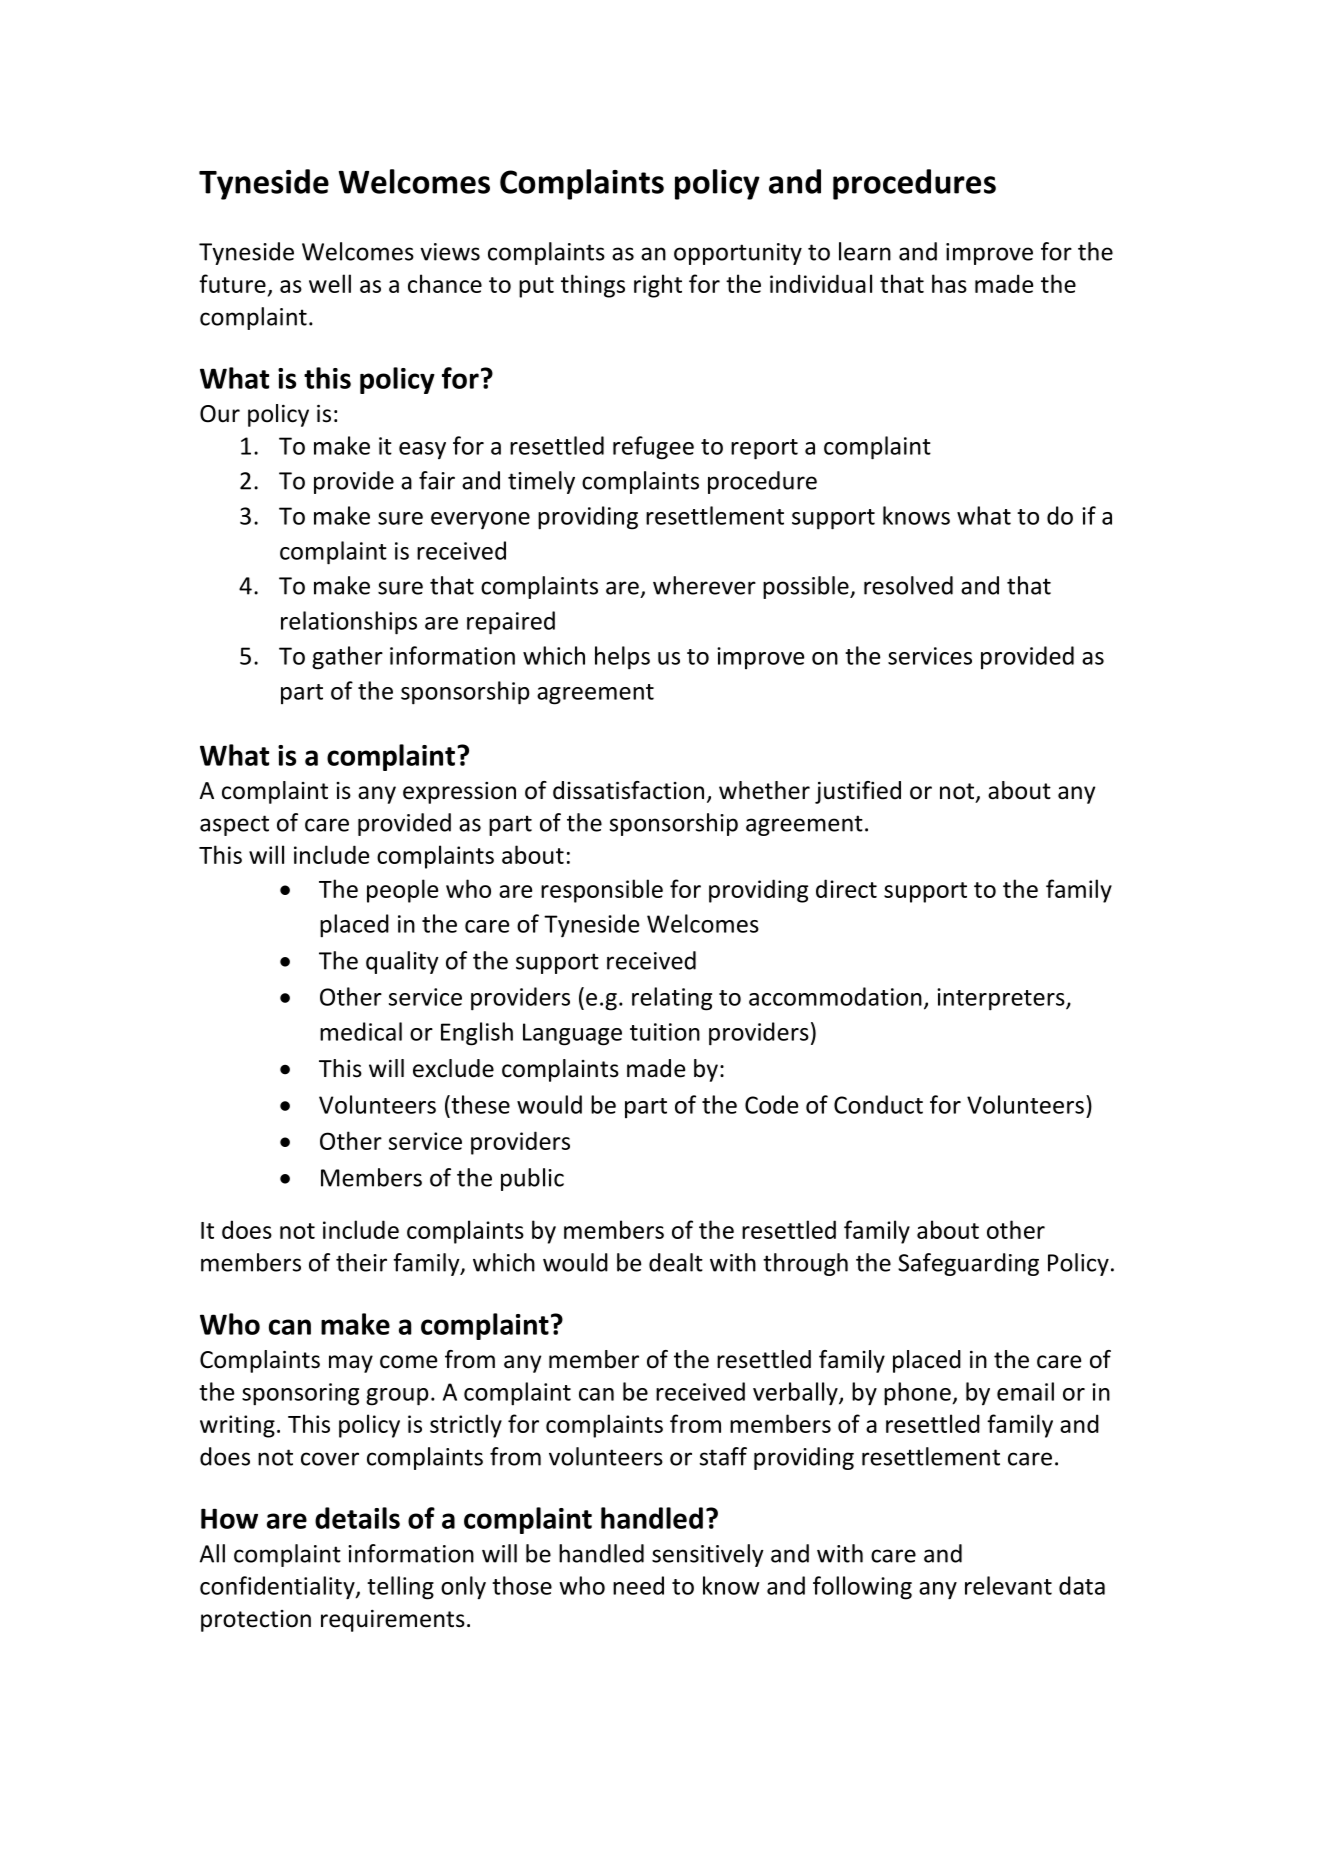 This screenshot has width=1317, height=1864. Describe the element at coordinates (878, 1104) in the screenshot. I see `Conduct` at that location.
